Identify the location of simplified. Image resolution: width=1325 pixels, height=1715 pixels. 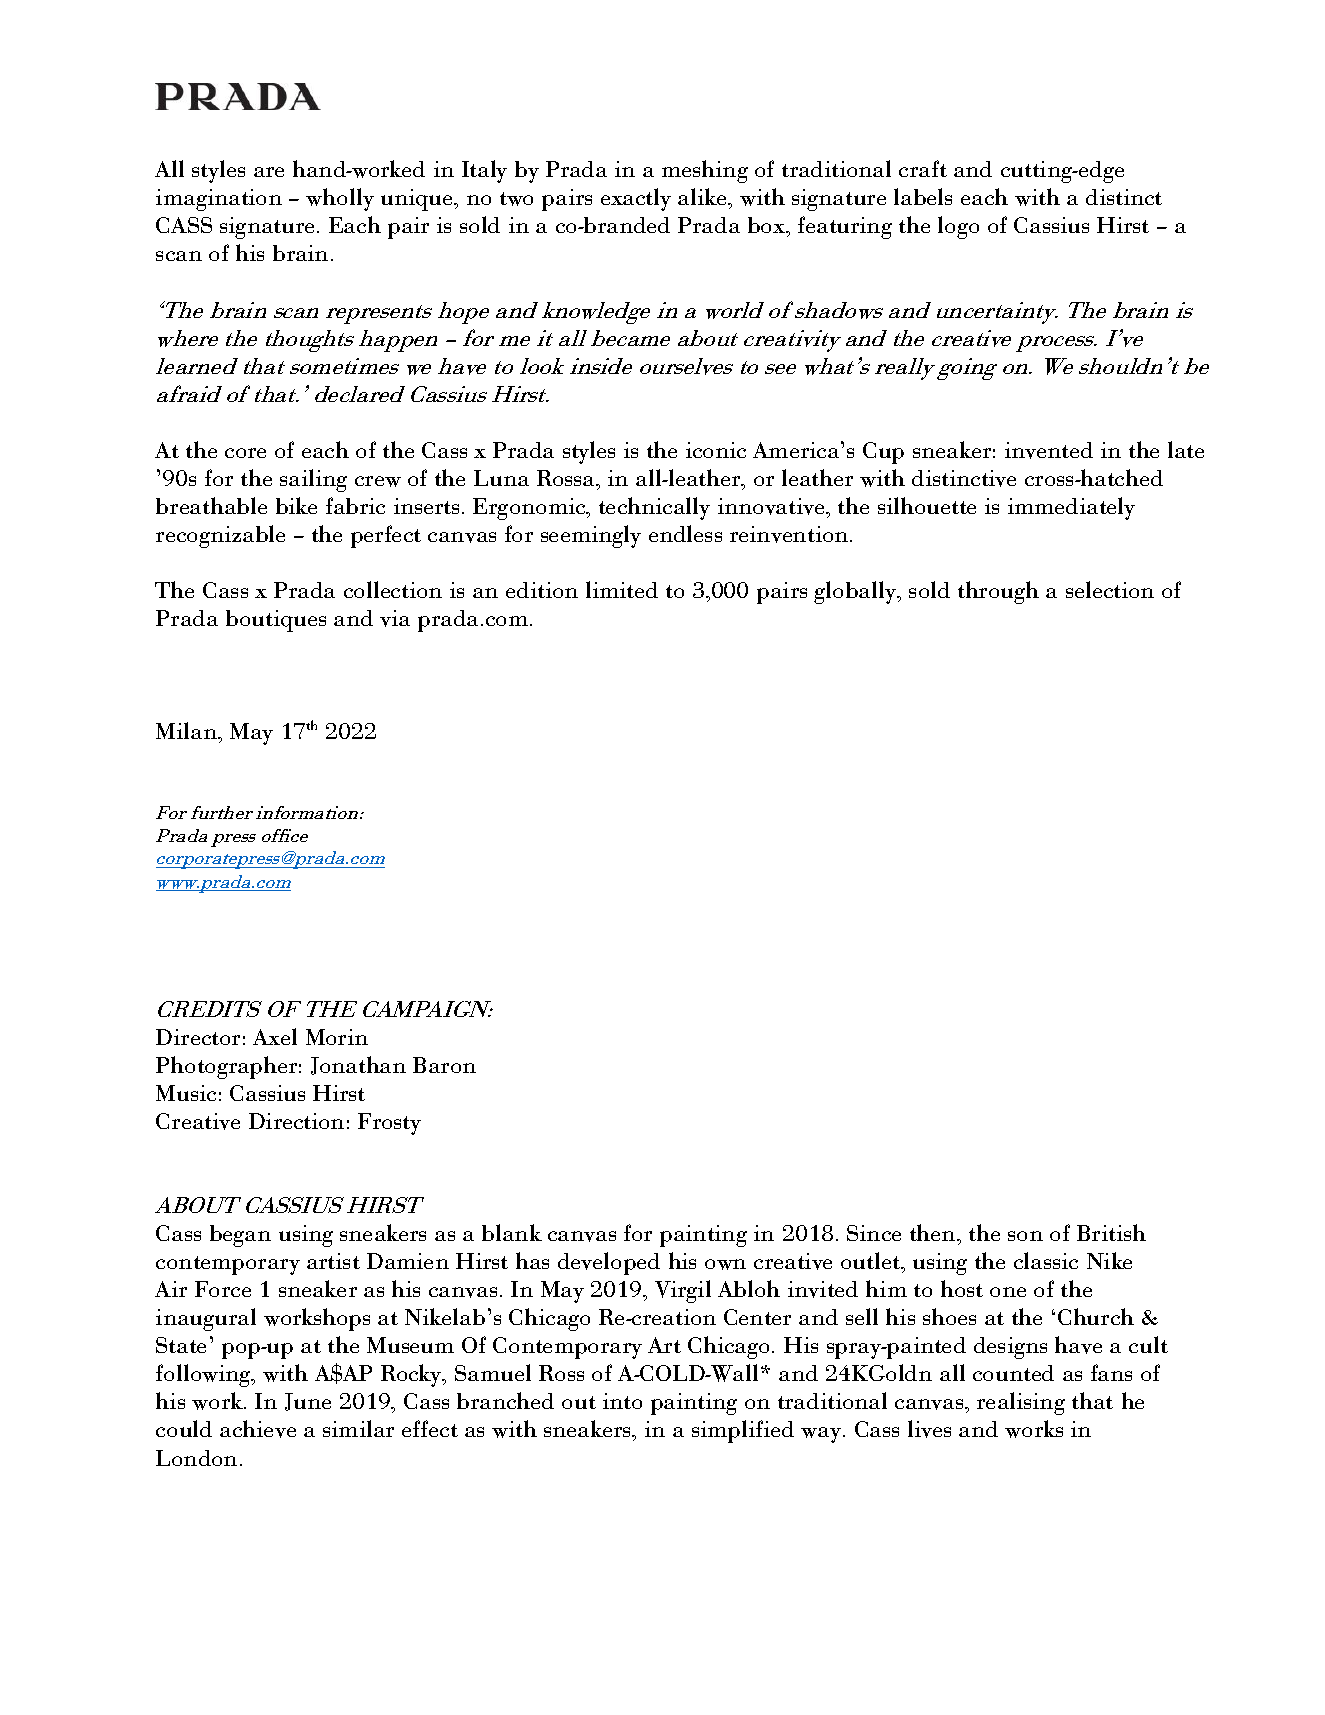
(743, 1431).
